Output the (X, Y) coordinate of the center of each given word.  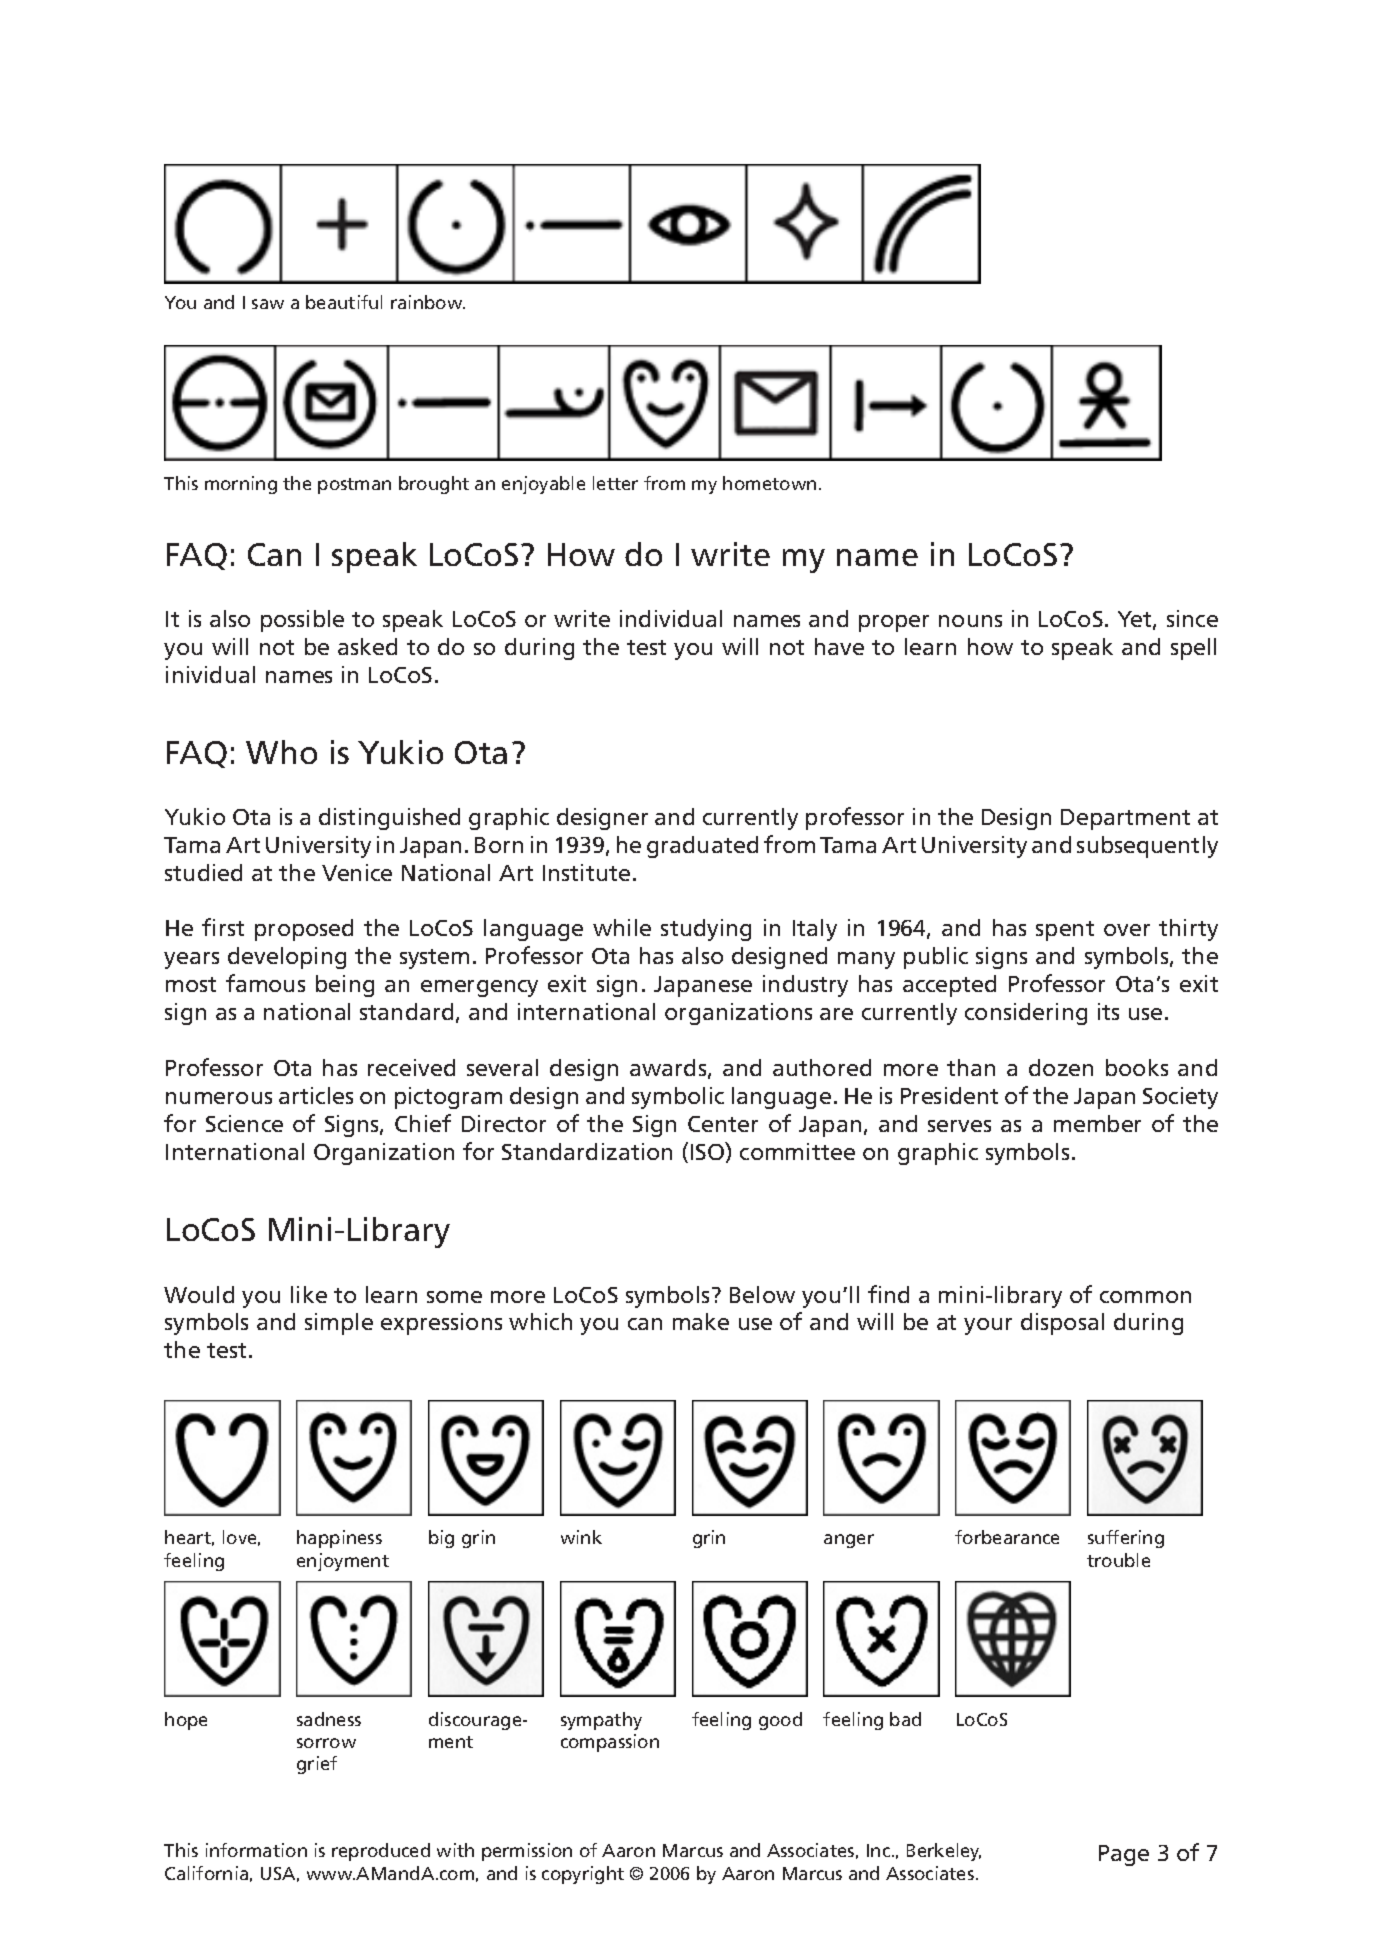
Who (281, 752)
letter (615, 483)
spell (1193, 649)
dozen (1061, 1067)
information (256, 1850)
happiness (339, 1539)
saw (268, 304)
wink (581, 1537)
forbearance (1007, 1537)
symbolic (678, 1098)
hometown (769, 483)
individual (671, 618)
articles (316, 1095)
